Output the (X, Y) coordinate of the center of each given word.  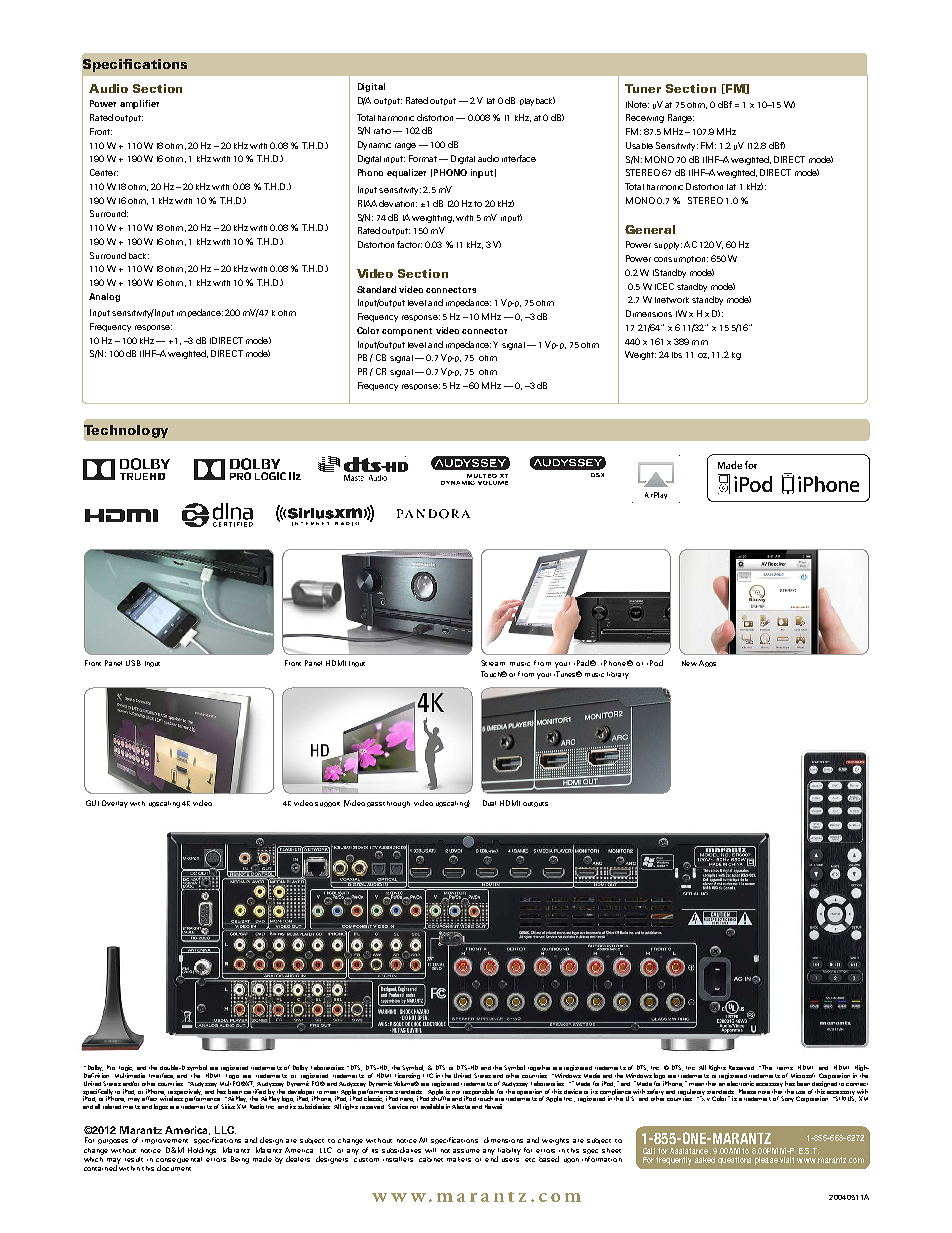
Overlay (115, 804)
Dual (489, 803)
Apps (707, 663)
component (407, 332)
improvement (165, 1141)
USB (133, 663)
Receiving (645, 118)
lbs (677, 355)
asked (705, 1160)
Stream (493, 663)
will (430, 1150)
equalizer (406, 173)
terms (785, 1068)
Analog (104, 297)
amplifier (139, 104)
